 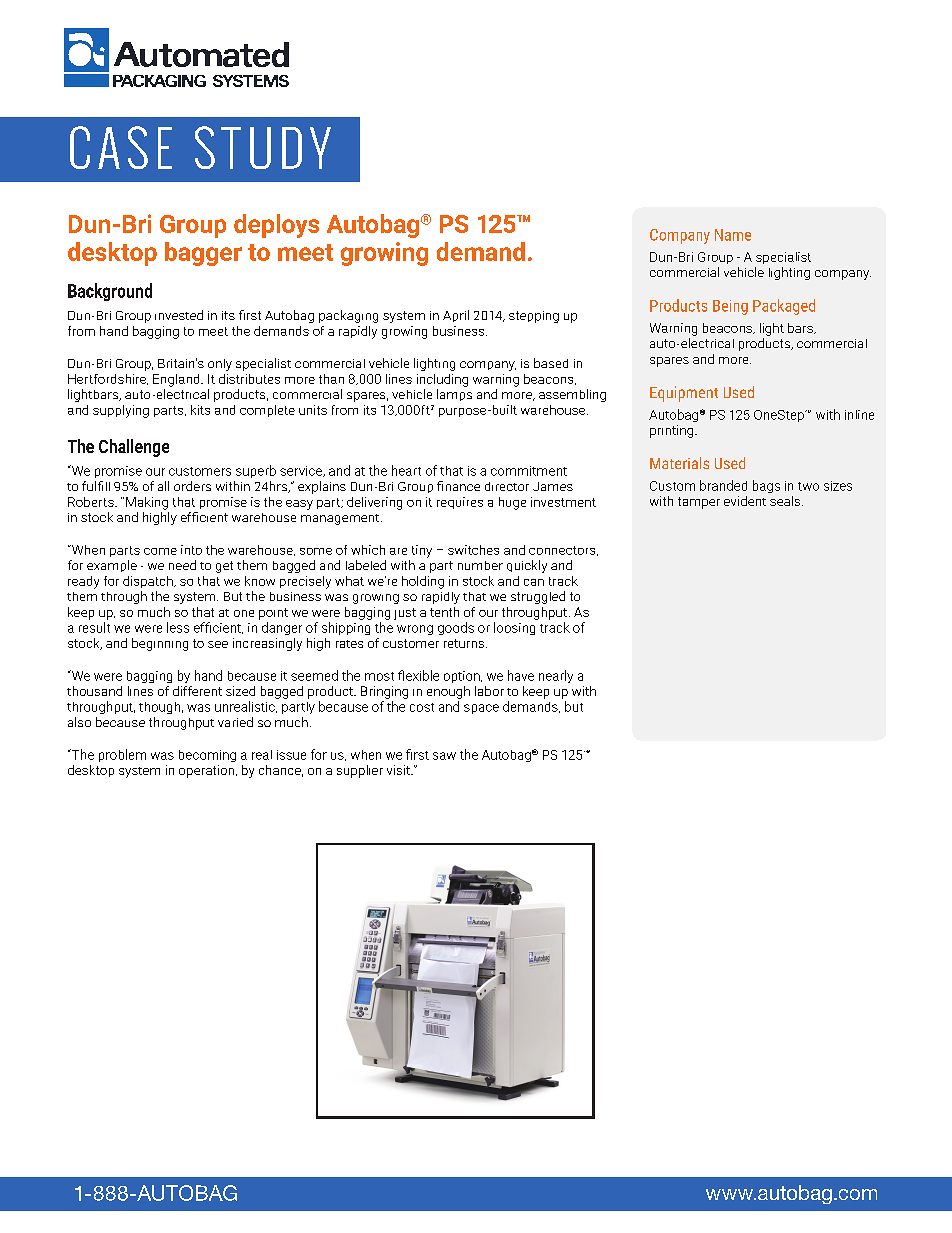 What do you see at coordinates (160, 644) in the screenshot?
I see `beginning` at bounding box center [160, 644].
